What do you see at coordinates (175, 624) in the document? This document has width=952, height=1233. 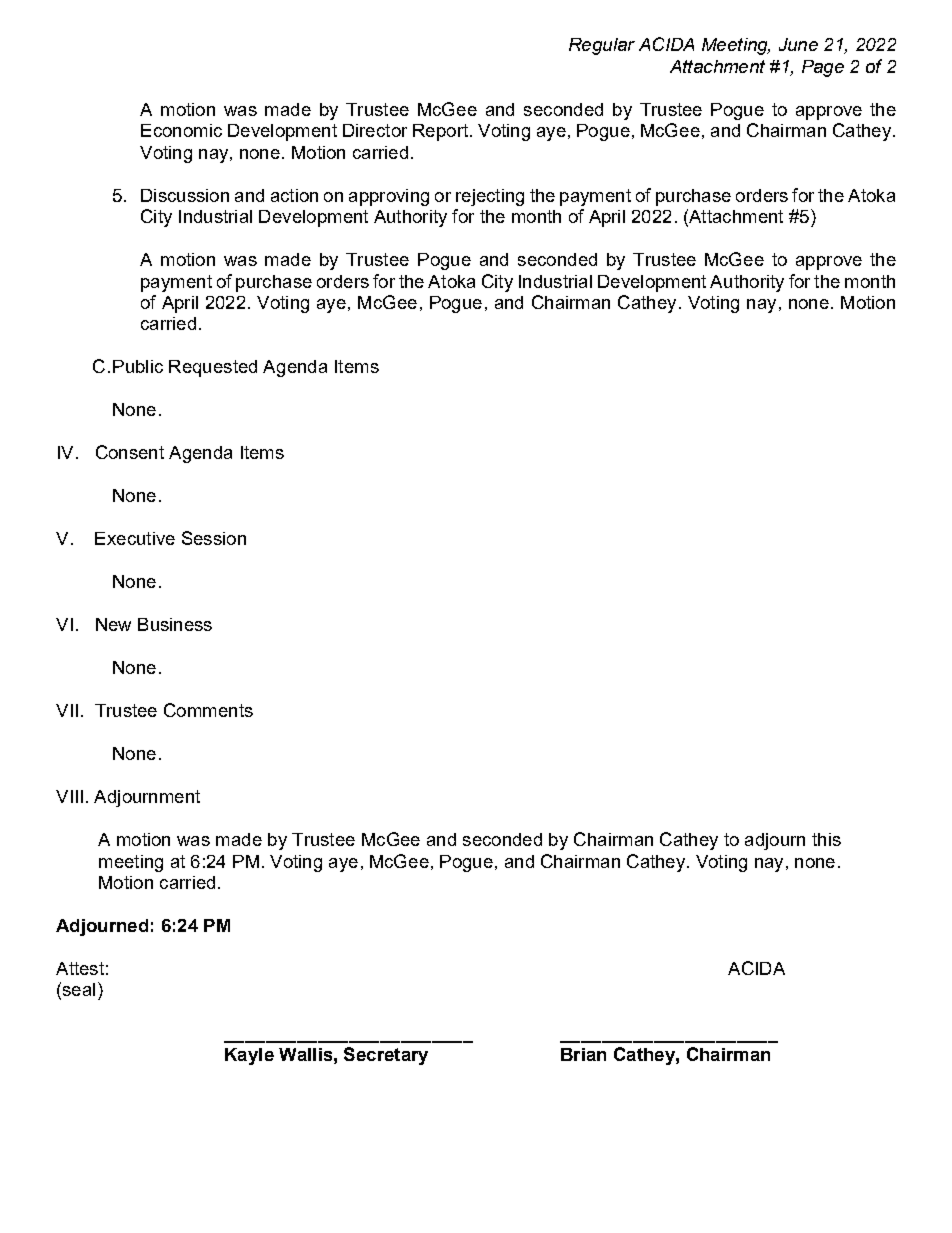 I see `Business` at bounding box center [175, 624].
